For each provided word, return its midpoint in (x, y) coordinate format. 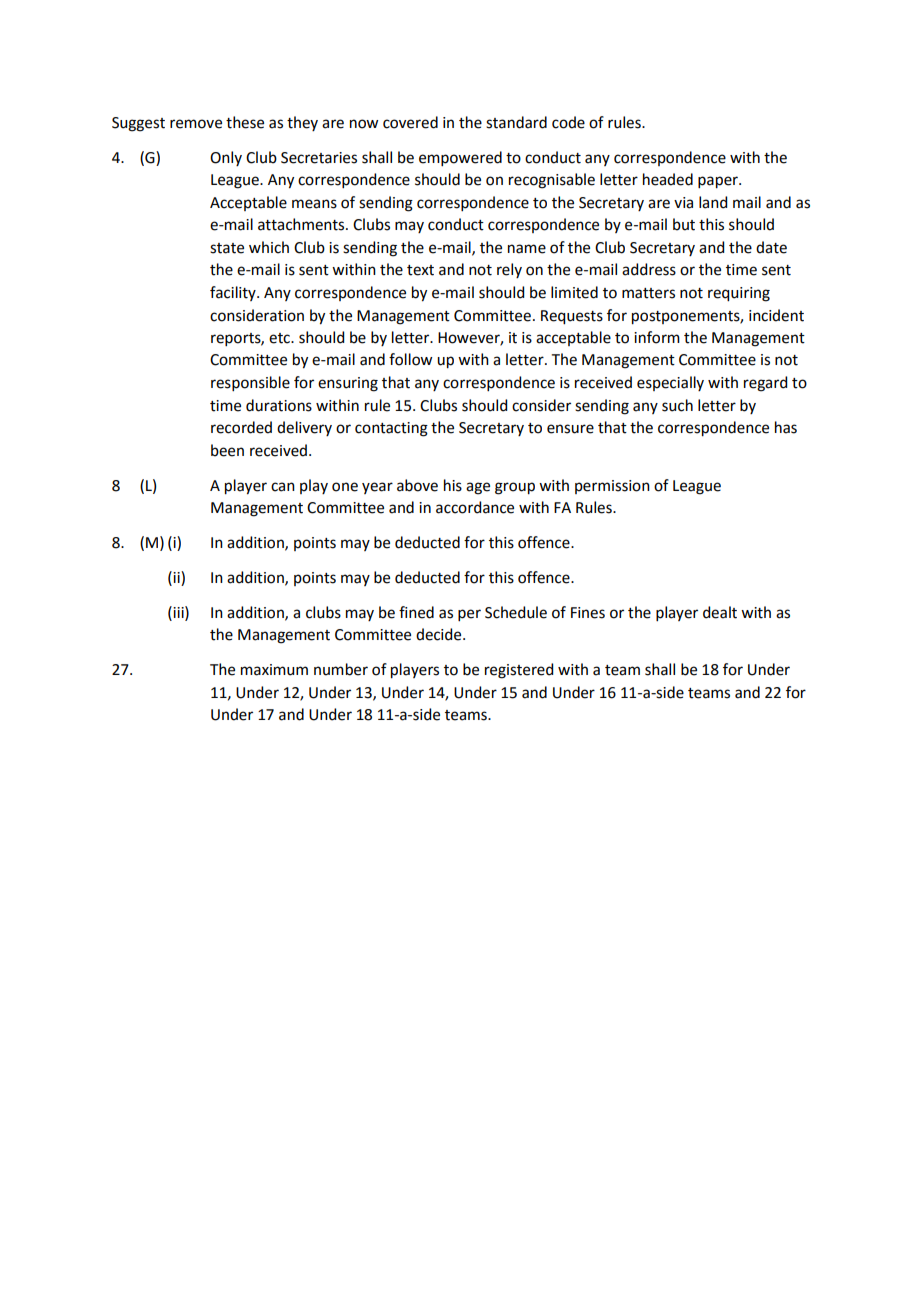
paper (719, 182)
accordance (475, 507)
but (684, 224)
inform (657, 337)
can (283, 487)
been (227, 450)
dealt (720, 612)
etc (280, 338)
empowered (460, 158)
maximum (274, 670)
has (786, 427)
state (227, 248)
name (527, 249)
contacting (391, 429)
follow (410, 359)
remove (196, 124)
